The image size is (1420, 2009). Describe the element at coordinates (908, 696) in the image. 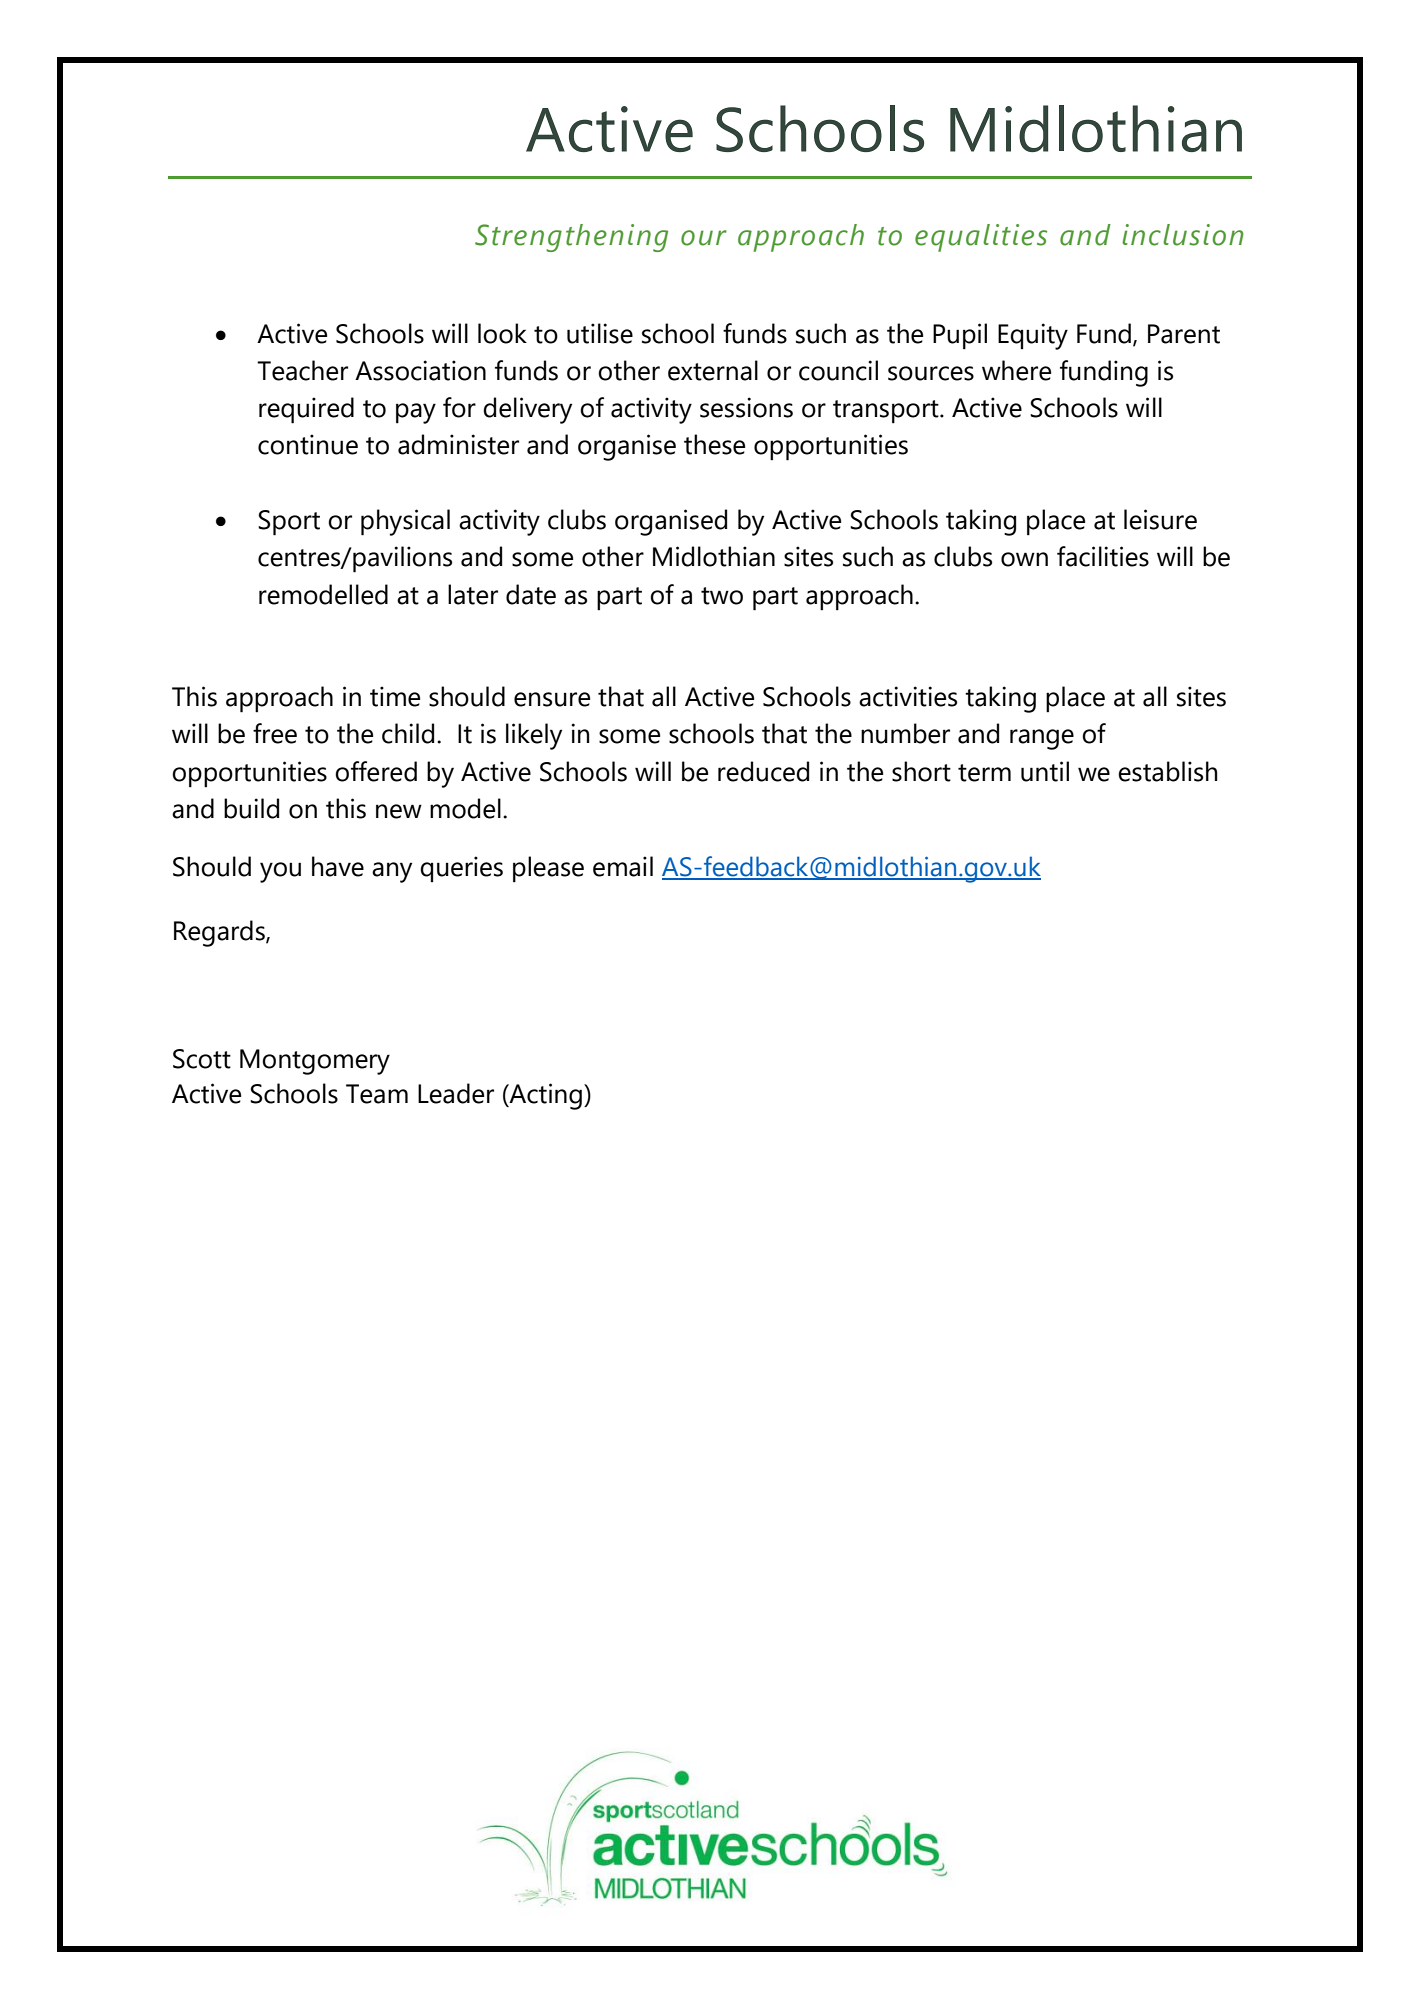

I see `activities` at that location.
